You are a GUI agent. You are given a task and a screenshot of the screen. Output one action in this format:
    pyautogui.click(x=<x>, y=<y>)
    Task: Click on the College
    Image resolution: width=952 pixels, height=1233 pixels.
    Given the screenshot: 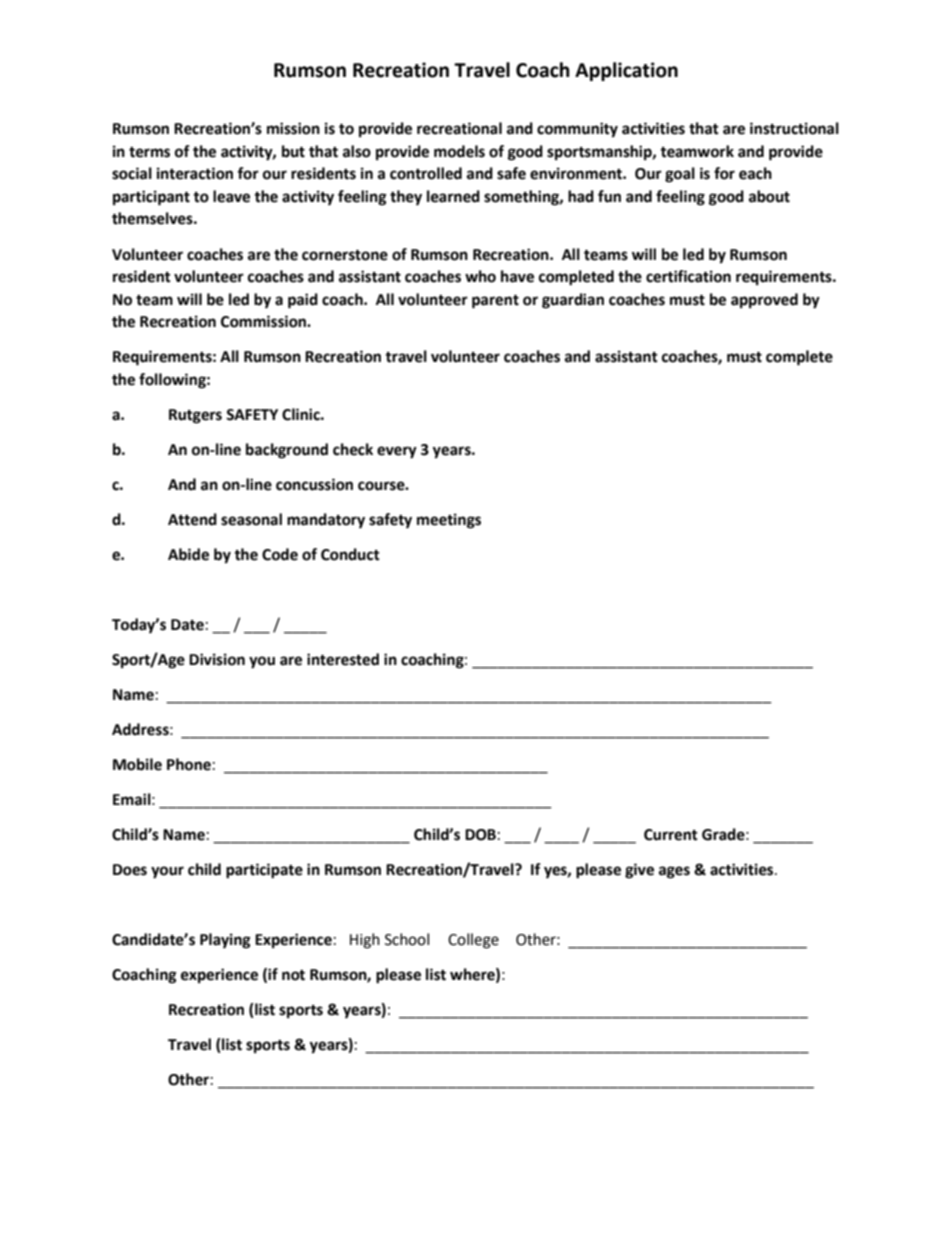 What is the action you would take?
    pyautogui.click(x=473, y=941)
